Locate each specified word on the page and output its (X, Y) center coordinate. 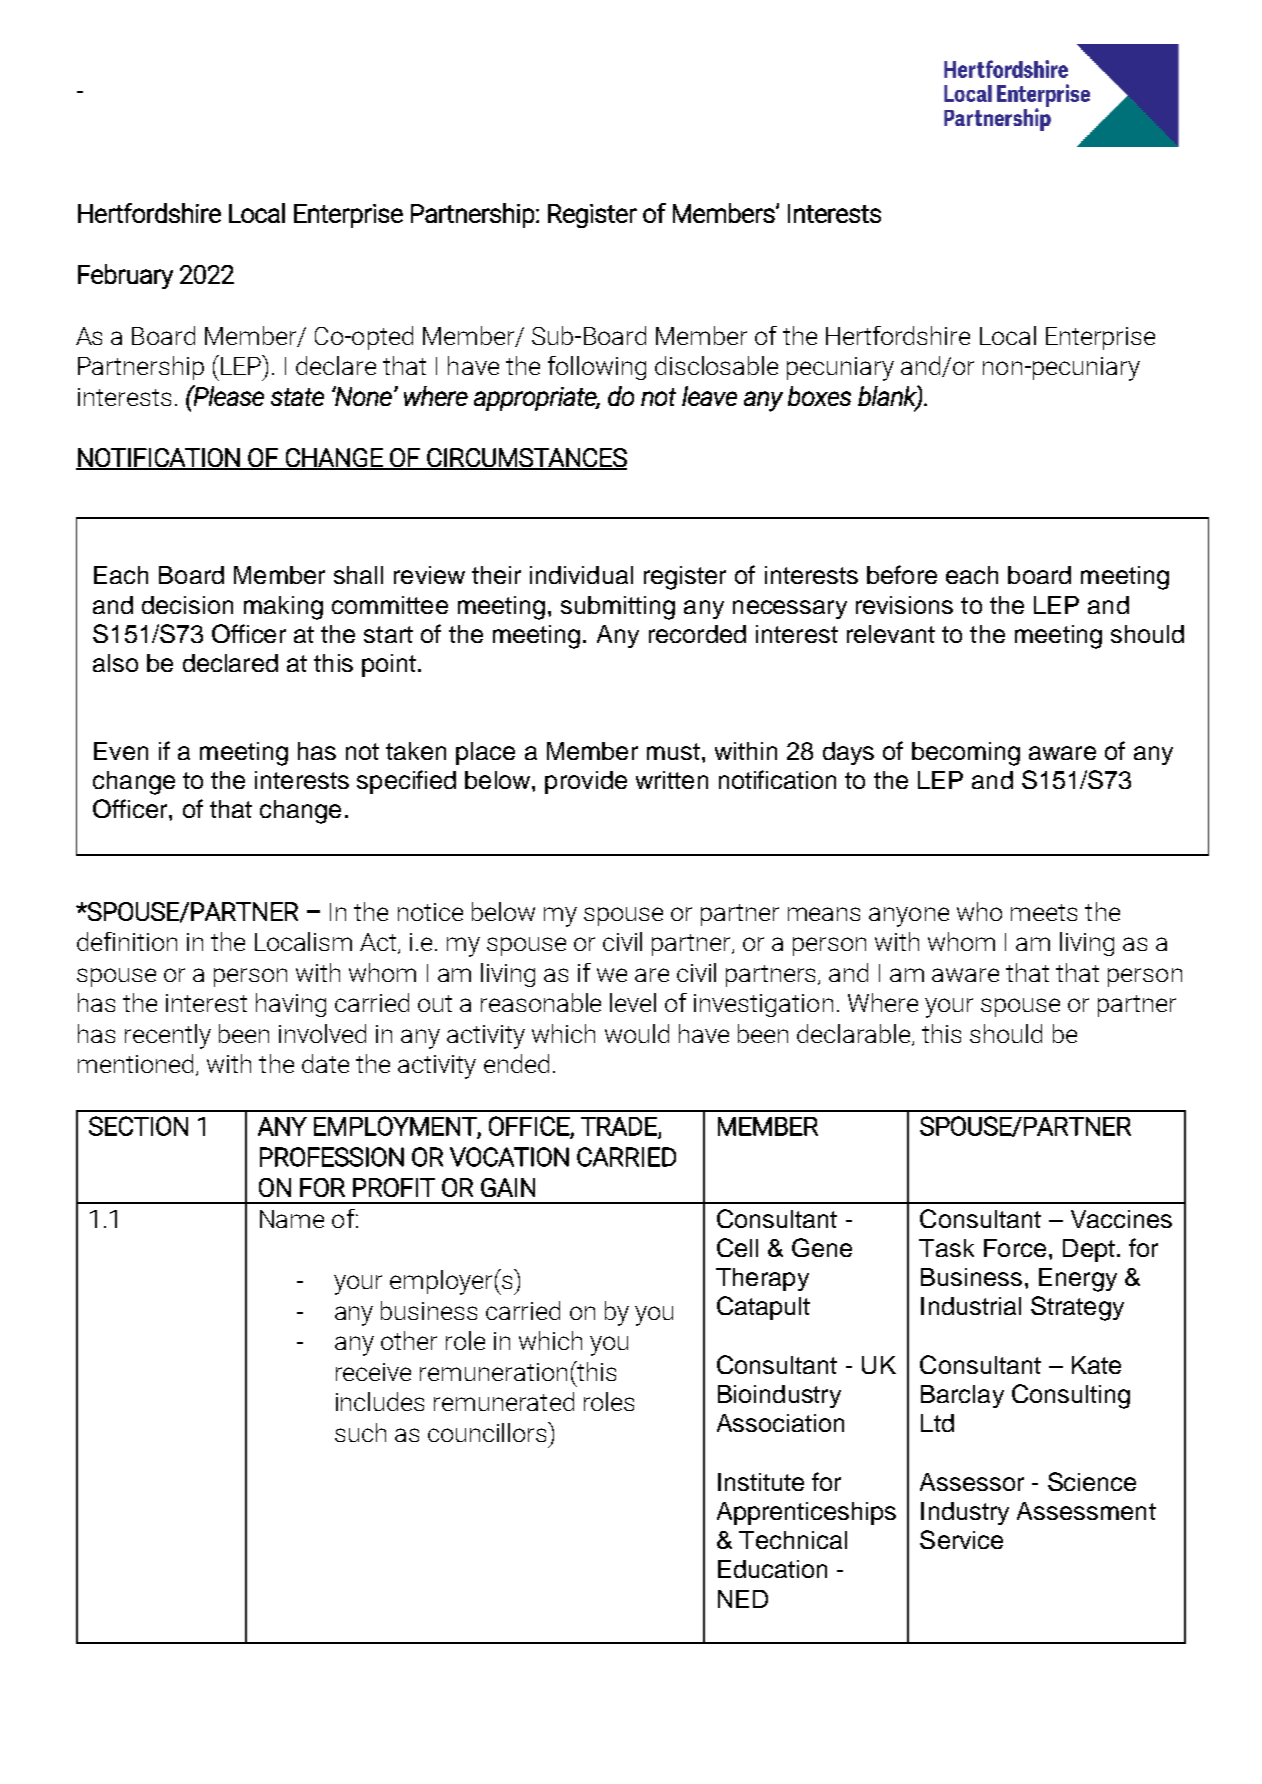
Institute (761, 1482)
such (360, 1432)
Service (961, 1539)
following (597, 368)
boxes (819, 396)
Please (228, 395)
